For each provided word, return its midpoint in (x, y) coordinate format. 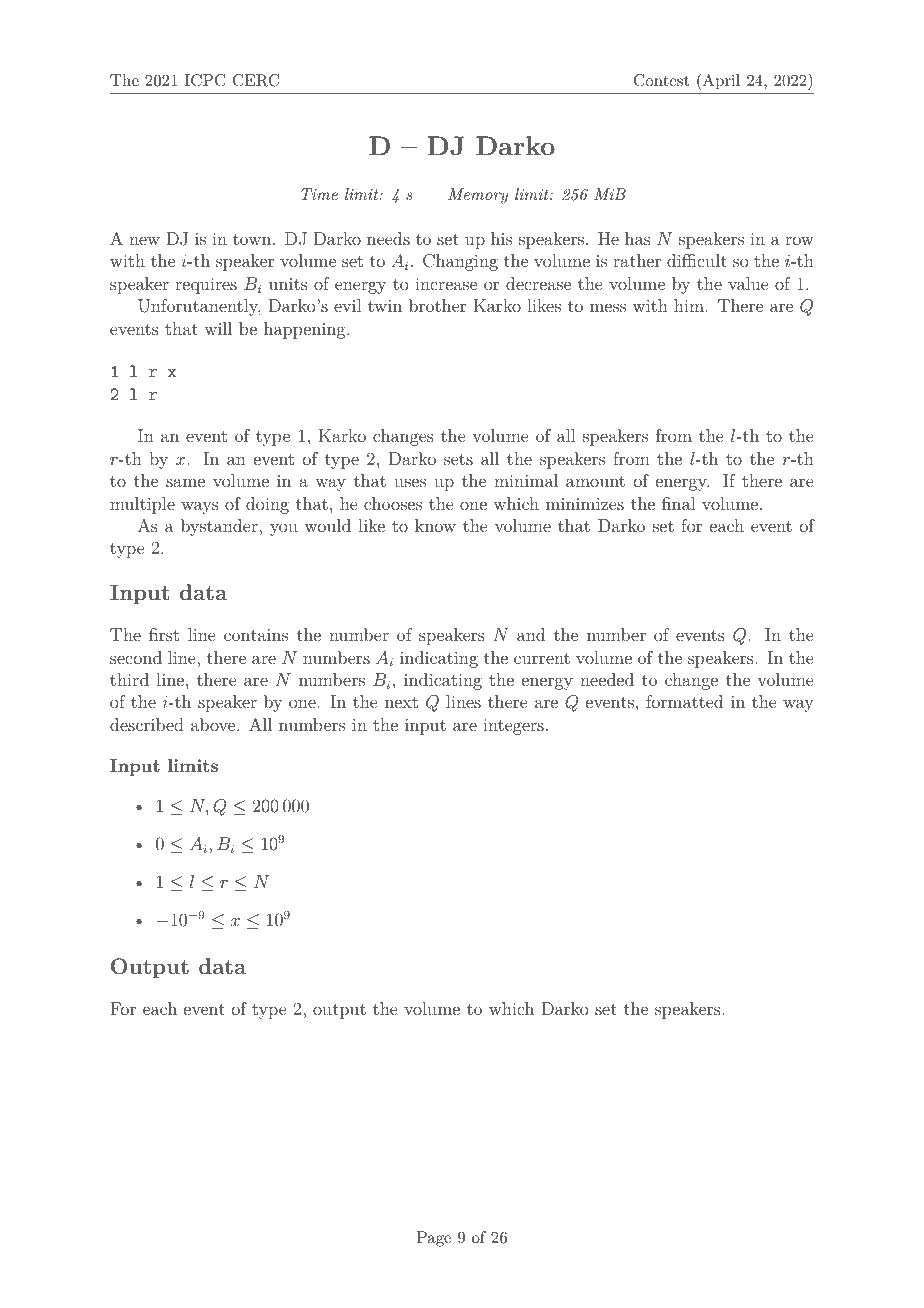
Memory (478, 196)
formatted (684, 701)
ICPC (205, 80)
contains (256, 635)
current (542, 658)
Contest (661, 80)
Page (434, 1239)
